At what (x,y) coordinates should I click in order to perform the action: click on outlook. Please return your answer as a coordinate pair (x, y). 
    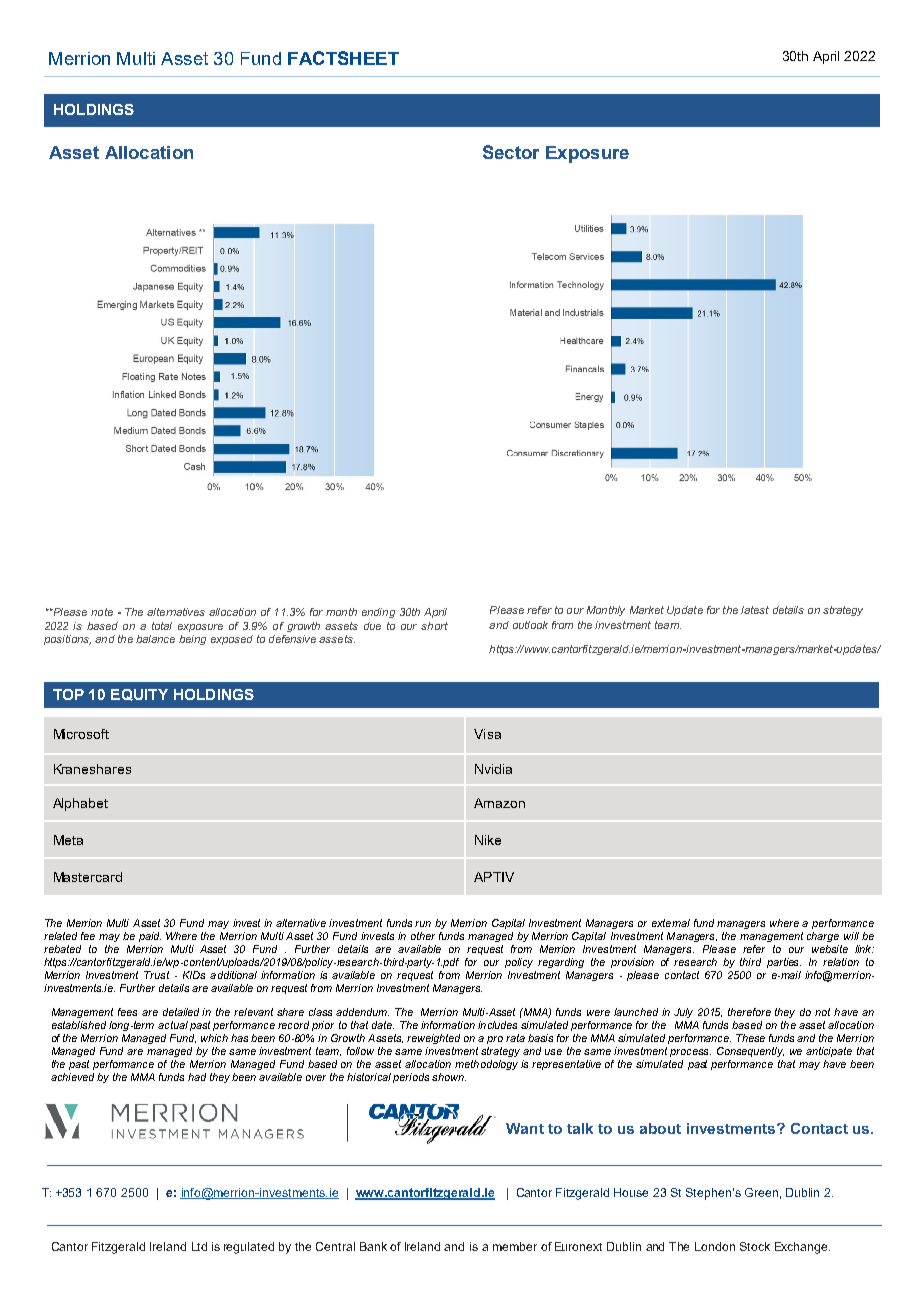
    Looking at the image, I should click on (530, 625).
